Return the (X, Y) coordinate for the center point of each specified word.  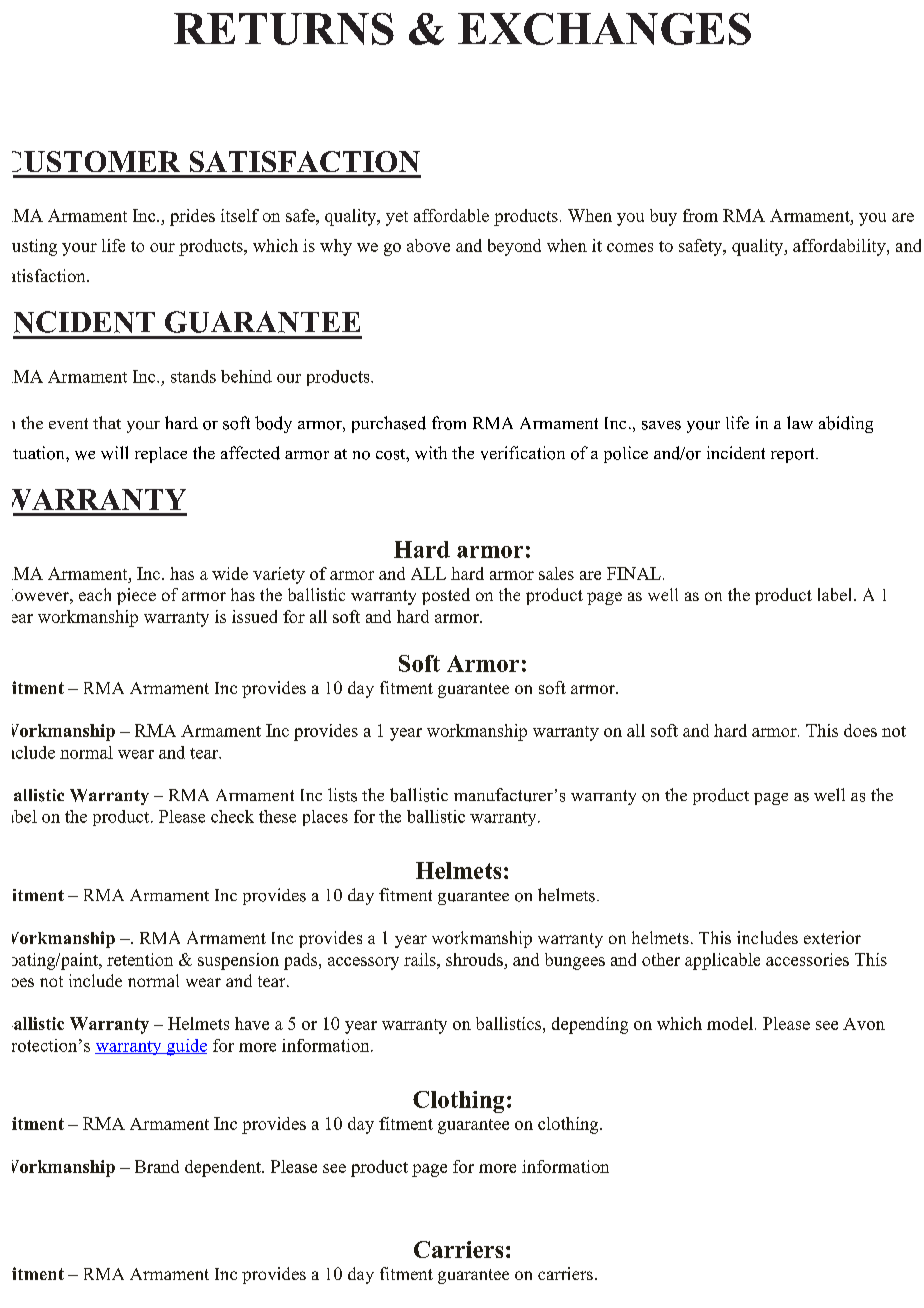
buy (663, 217)
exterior (832, 937)
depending (590, 1025)
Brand (157, 1166)
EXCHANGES (604, 29)
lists (342, 795)
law (800, 422)
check (232, 816)
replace (161, 455)
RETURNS (284, 29)
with (431, 453)
